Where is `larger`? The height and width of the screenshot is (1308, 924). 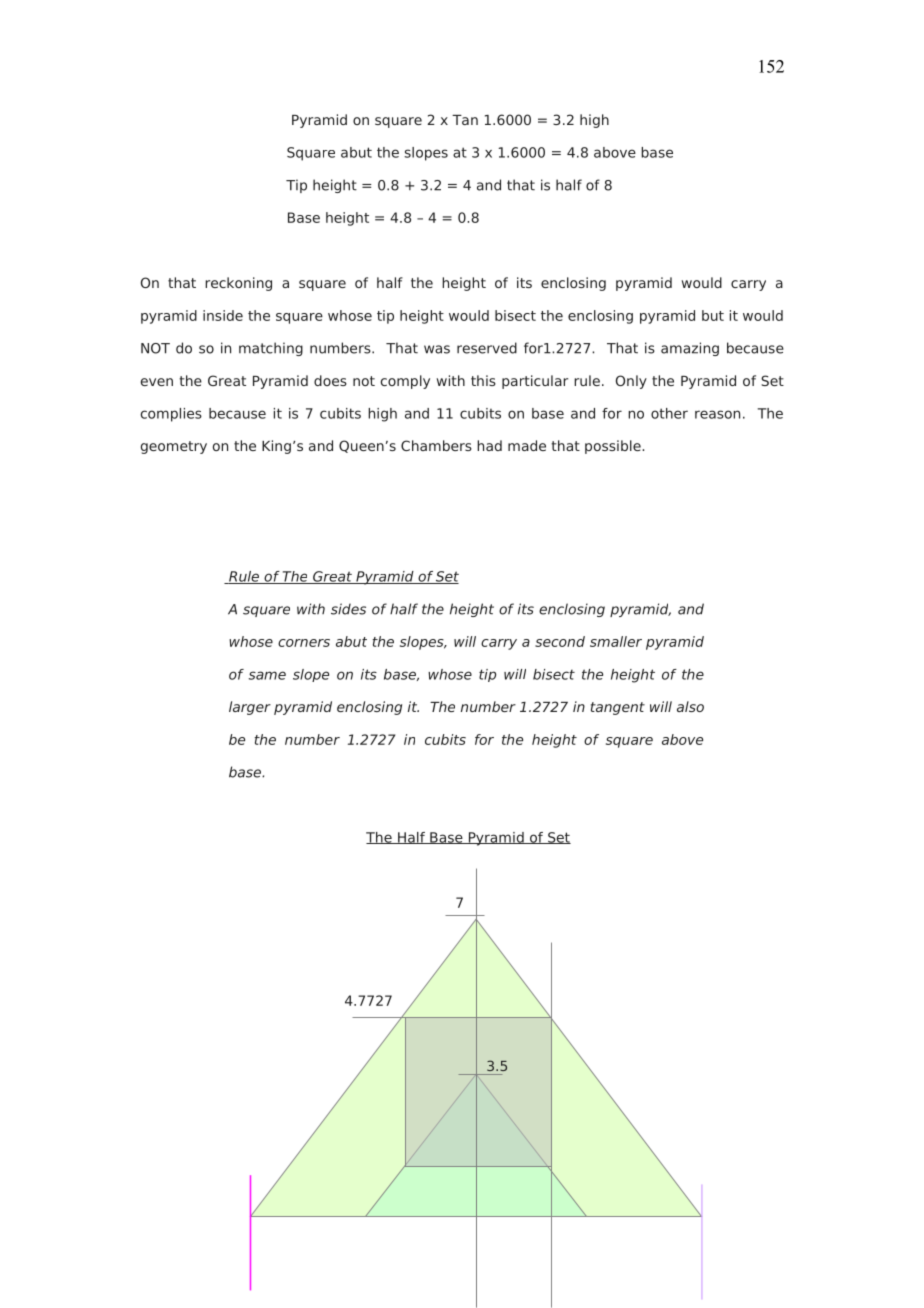
larger is located at coordinates (250, 708).
